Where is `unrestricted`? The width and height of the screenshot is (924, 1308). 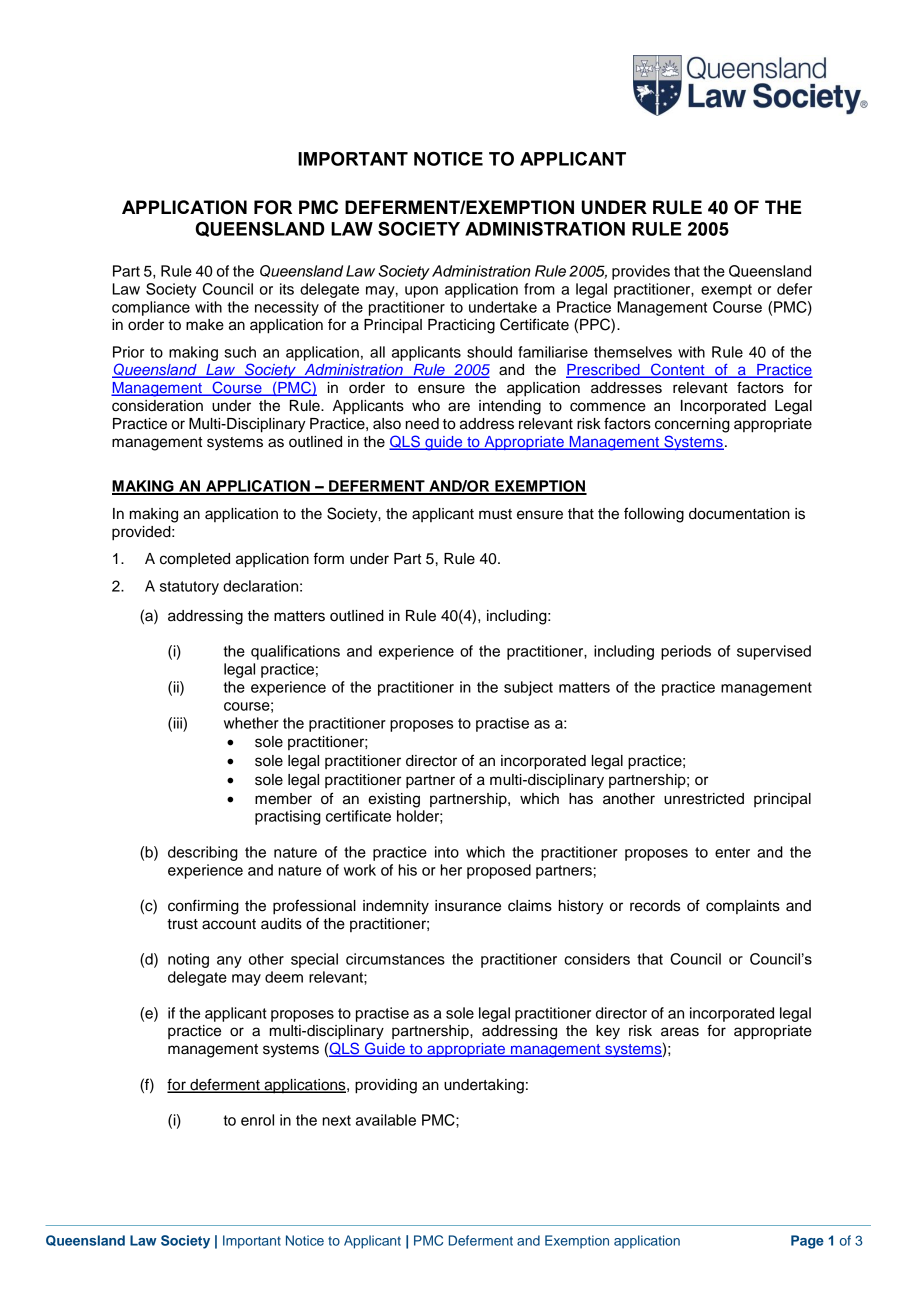 unrestricted is located at coordinates (704, 799).
